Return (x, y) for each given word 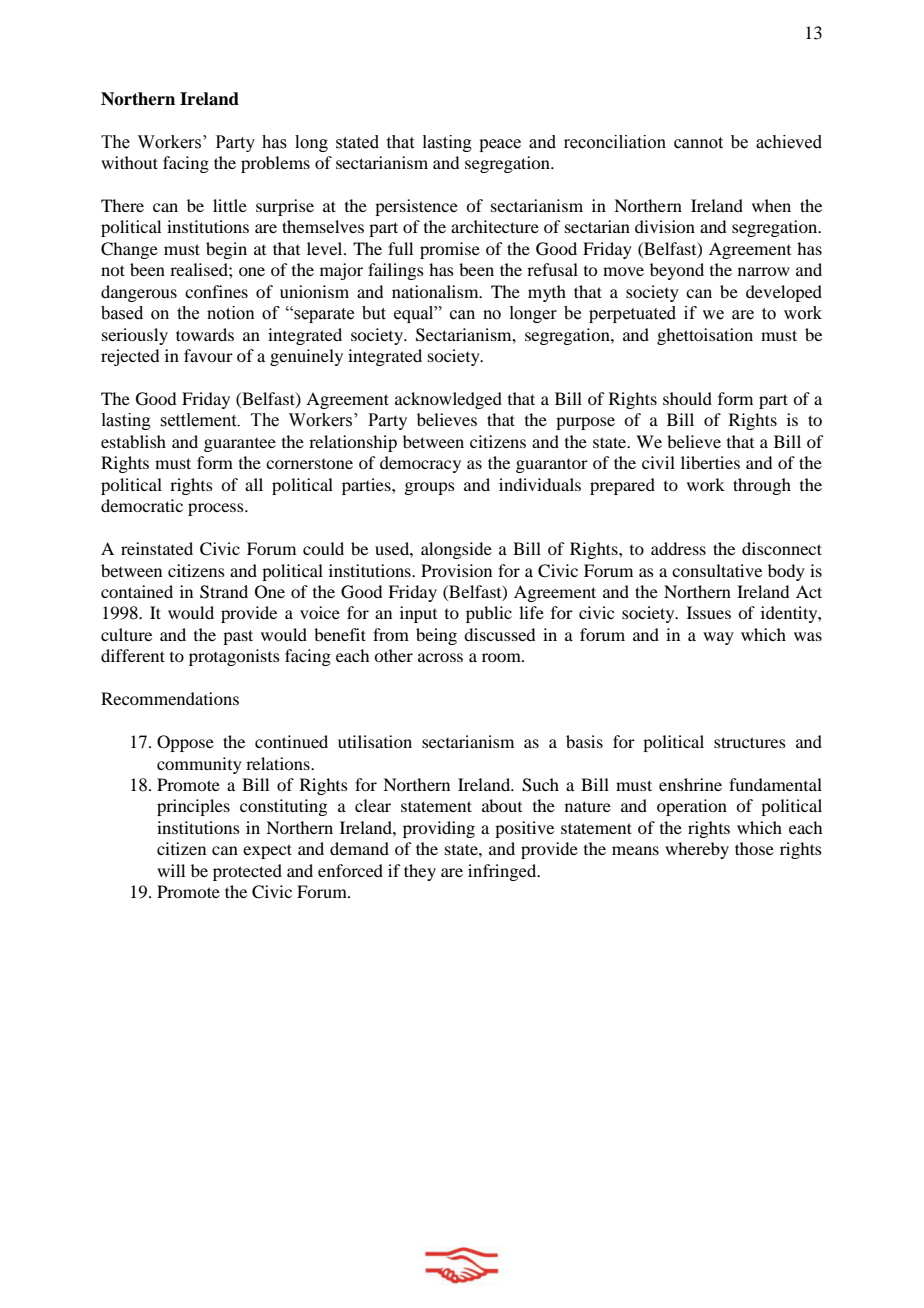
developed (784, 293)
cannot (698, 143)
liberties (710, 462)
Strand (224, 592)
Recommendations (170, 698)
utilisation (375, 741)
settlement (199, 420)
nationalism (436, 291)
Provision (456, 570)
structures (750, 742)
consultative (717, 570)
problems (275, 164)
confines (216, 291)
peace (500, 145)
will (171, 870)
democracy (420, 464)
